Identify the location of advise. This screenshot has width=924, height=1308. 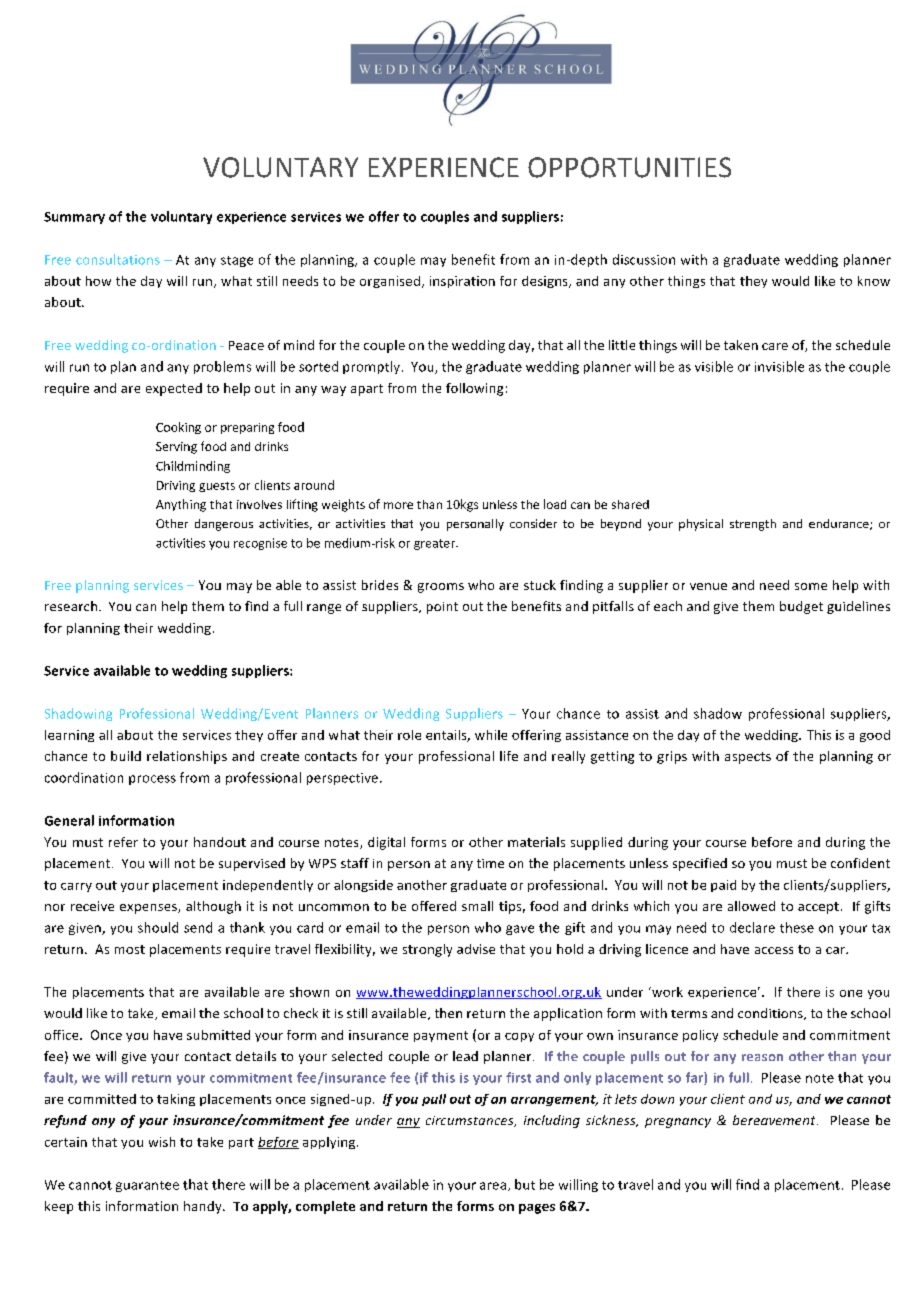
(476, 949).
